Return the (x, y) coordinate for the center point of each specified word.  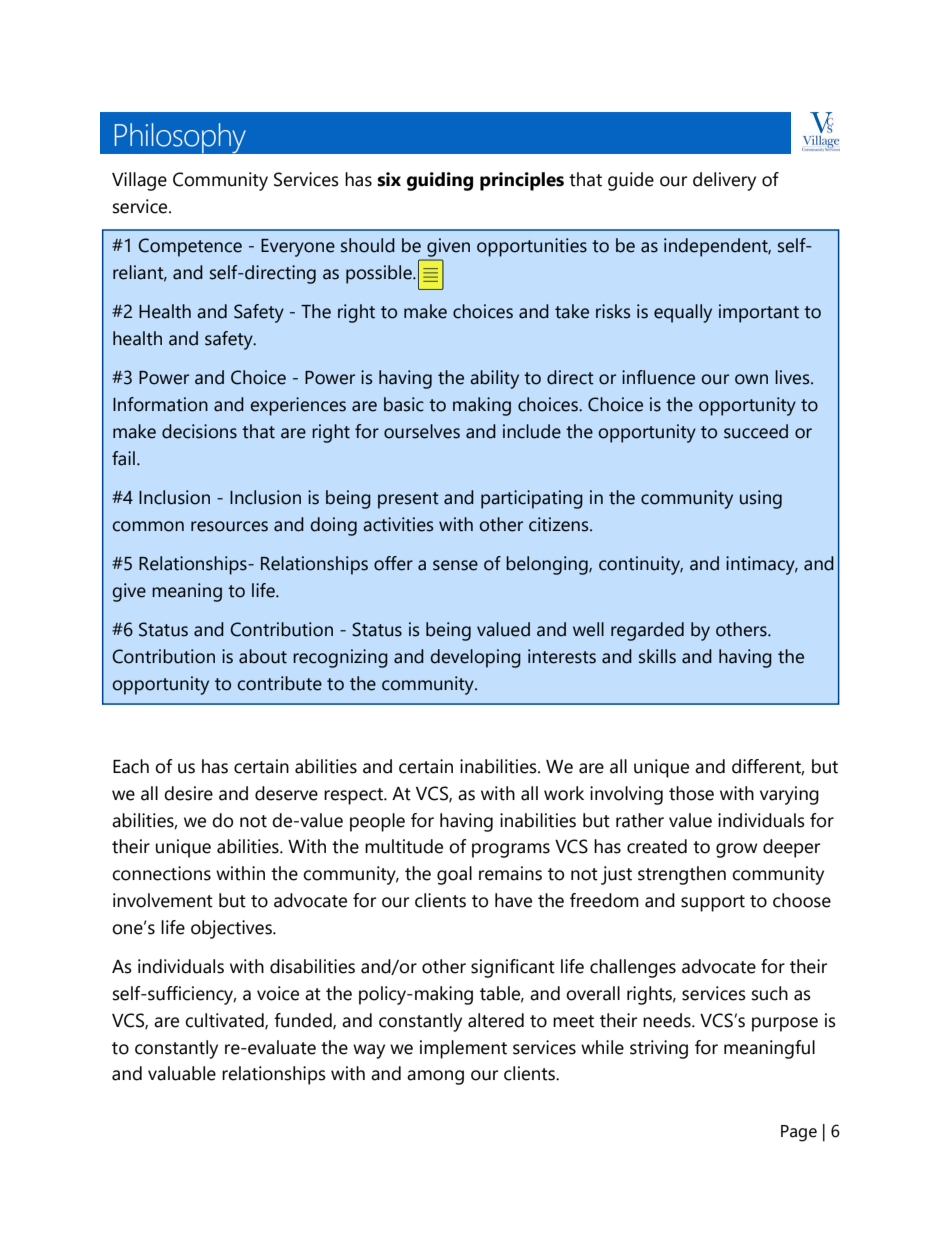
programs (511, 850)
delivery (724, 181)
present (408, 500)
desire (188, 793)
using (761, 499)
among (435, 1077)
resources (229, 526)
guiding (440, 181)
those (691, 793)
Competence (190, 247)
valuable (182, 1073)
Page (799, 1133)
